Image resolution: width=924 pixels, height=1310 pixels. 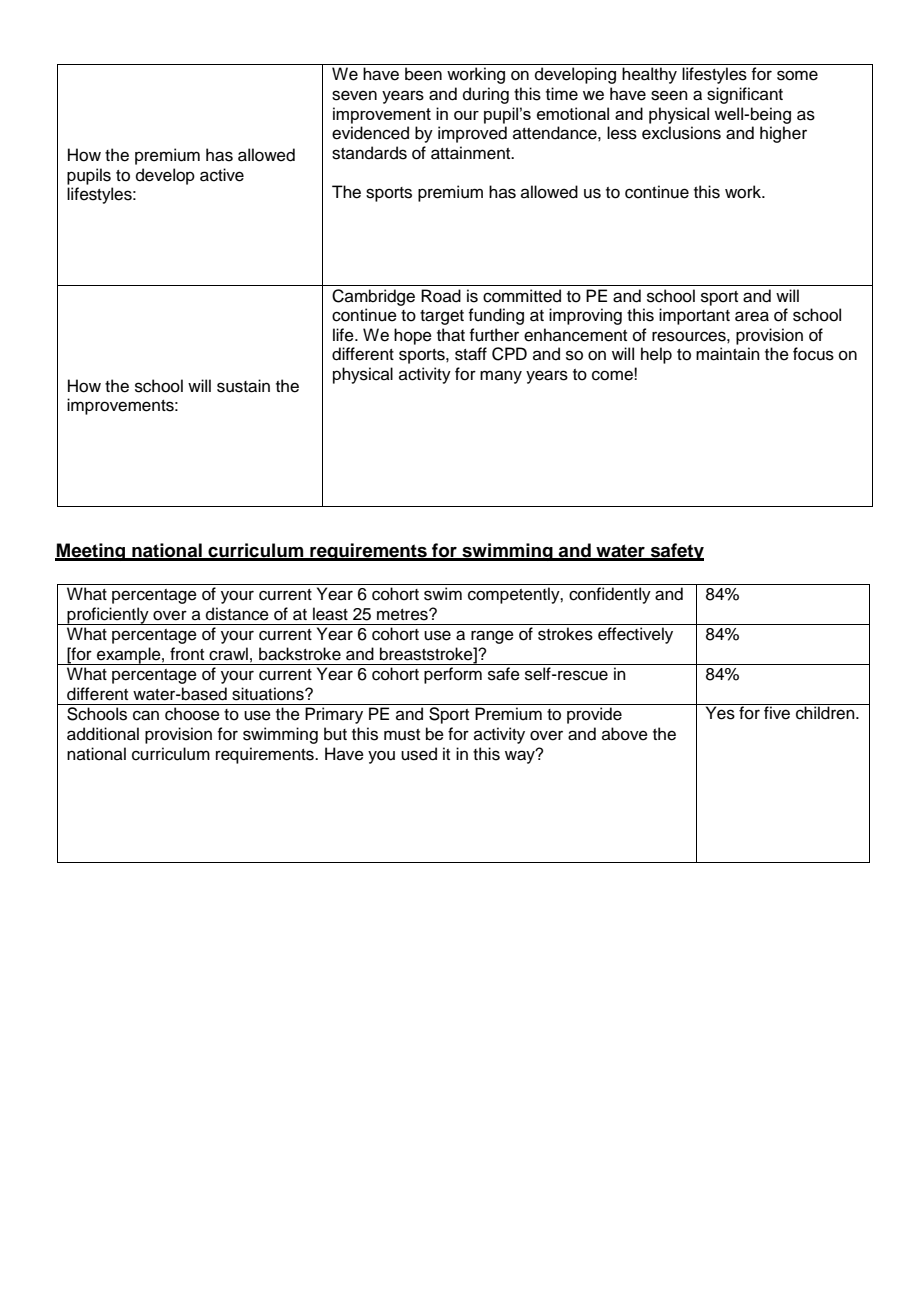 I want to click on active, so click(x=222, y=175).
